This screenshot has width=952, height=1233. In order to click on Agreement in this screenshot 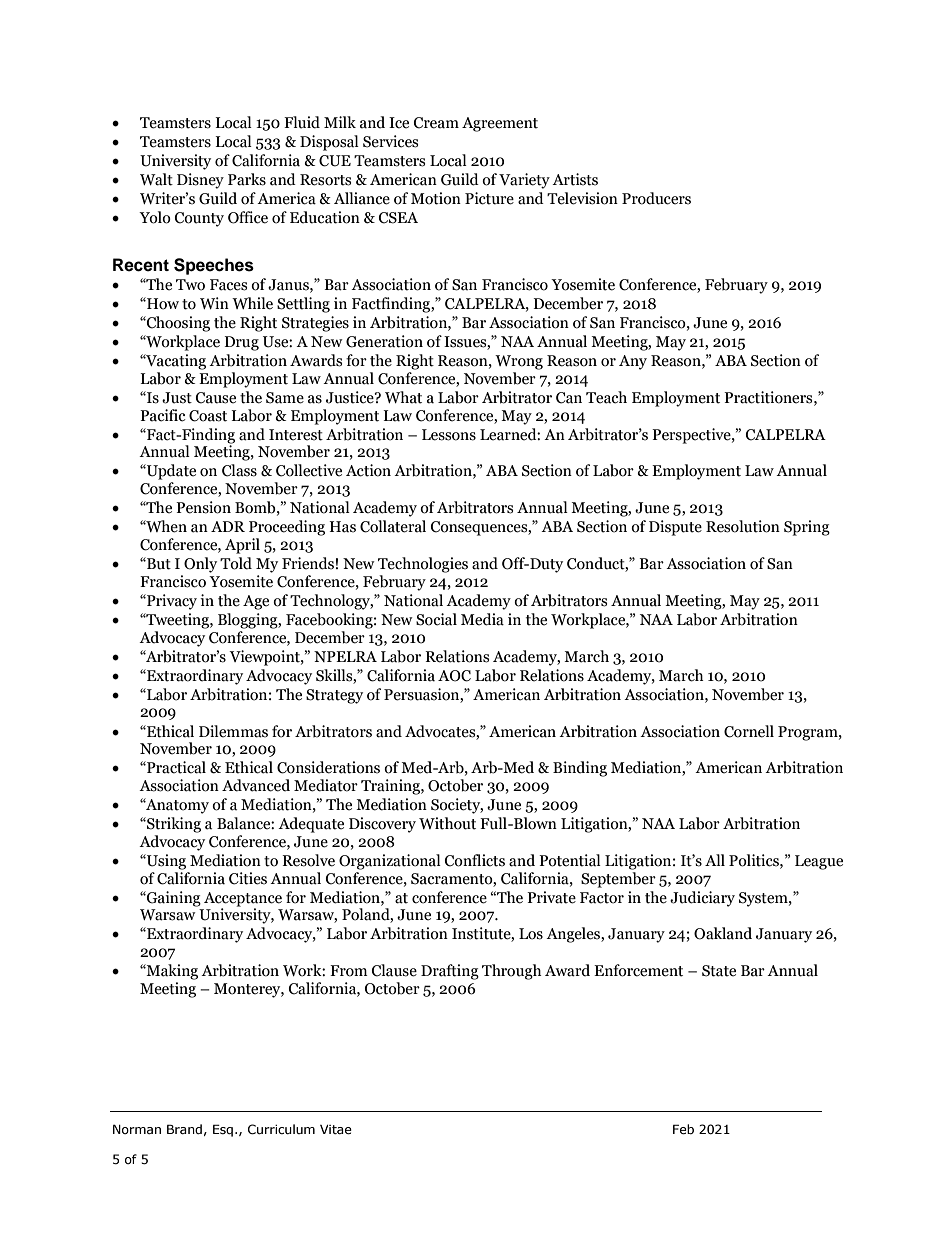, I will do `click(500, 124)`.
